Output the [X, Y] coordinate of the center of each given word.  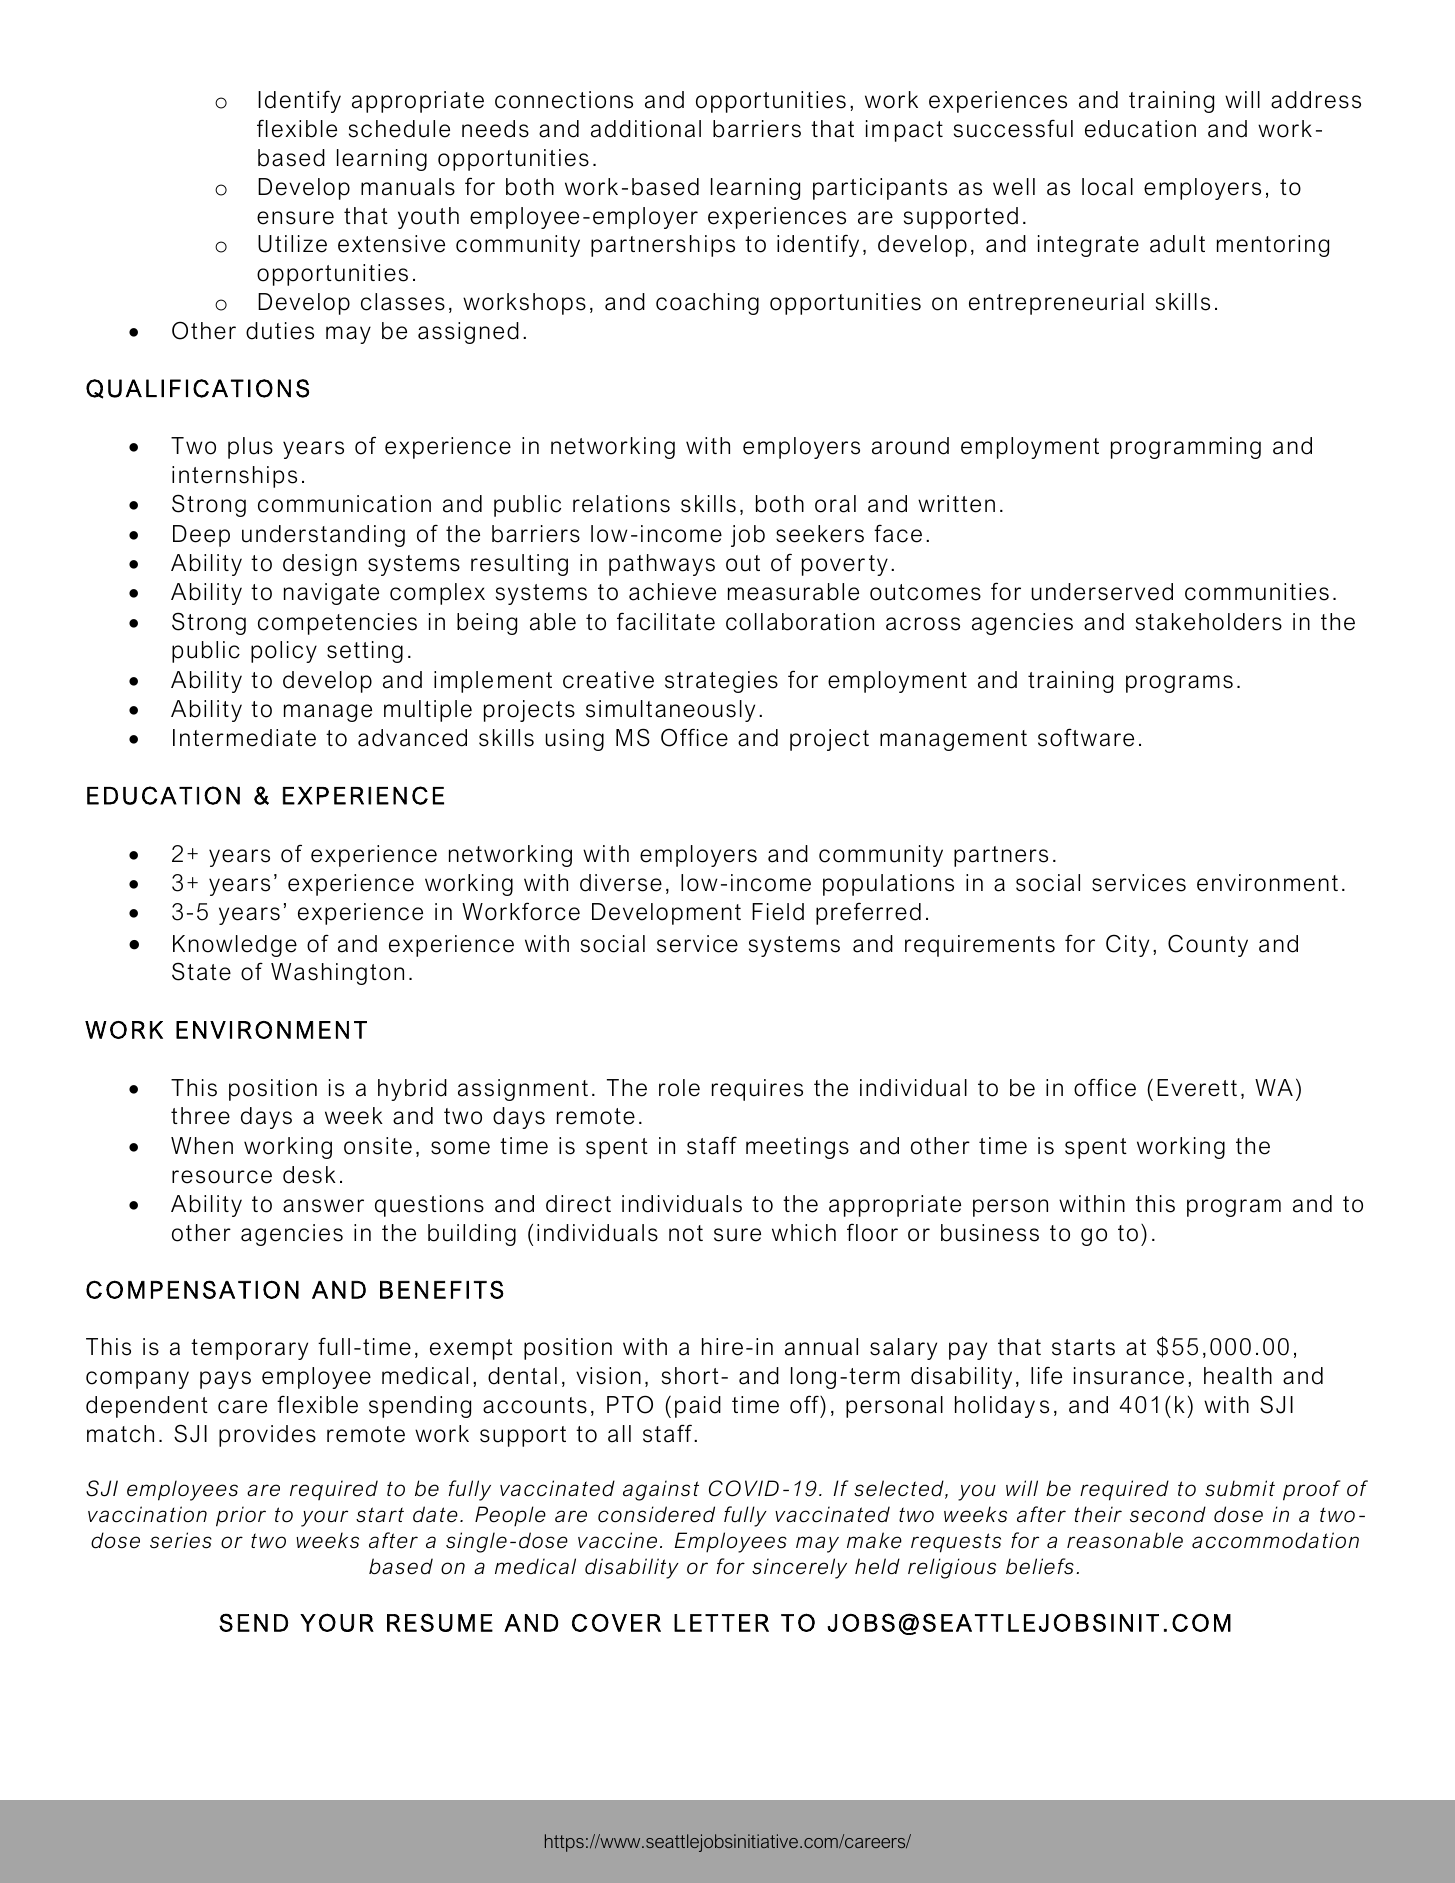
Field [778, 912]
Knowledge [235, 946]
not [686, 1233]
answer [323, 1206]
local [1107, 187]
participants [880, 189]
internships [234, 477]
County [1208, 945]
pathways [662, 565]
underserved [1102, 592]
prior [241, 1516]
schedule [399, 129]
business [990, 1233]
